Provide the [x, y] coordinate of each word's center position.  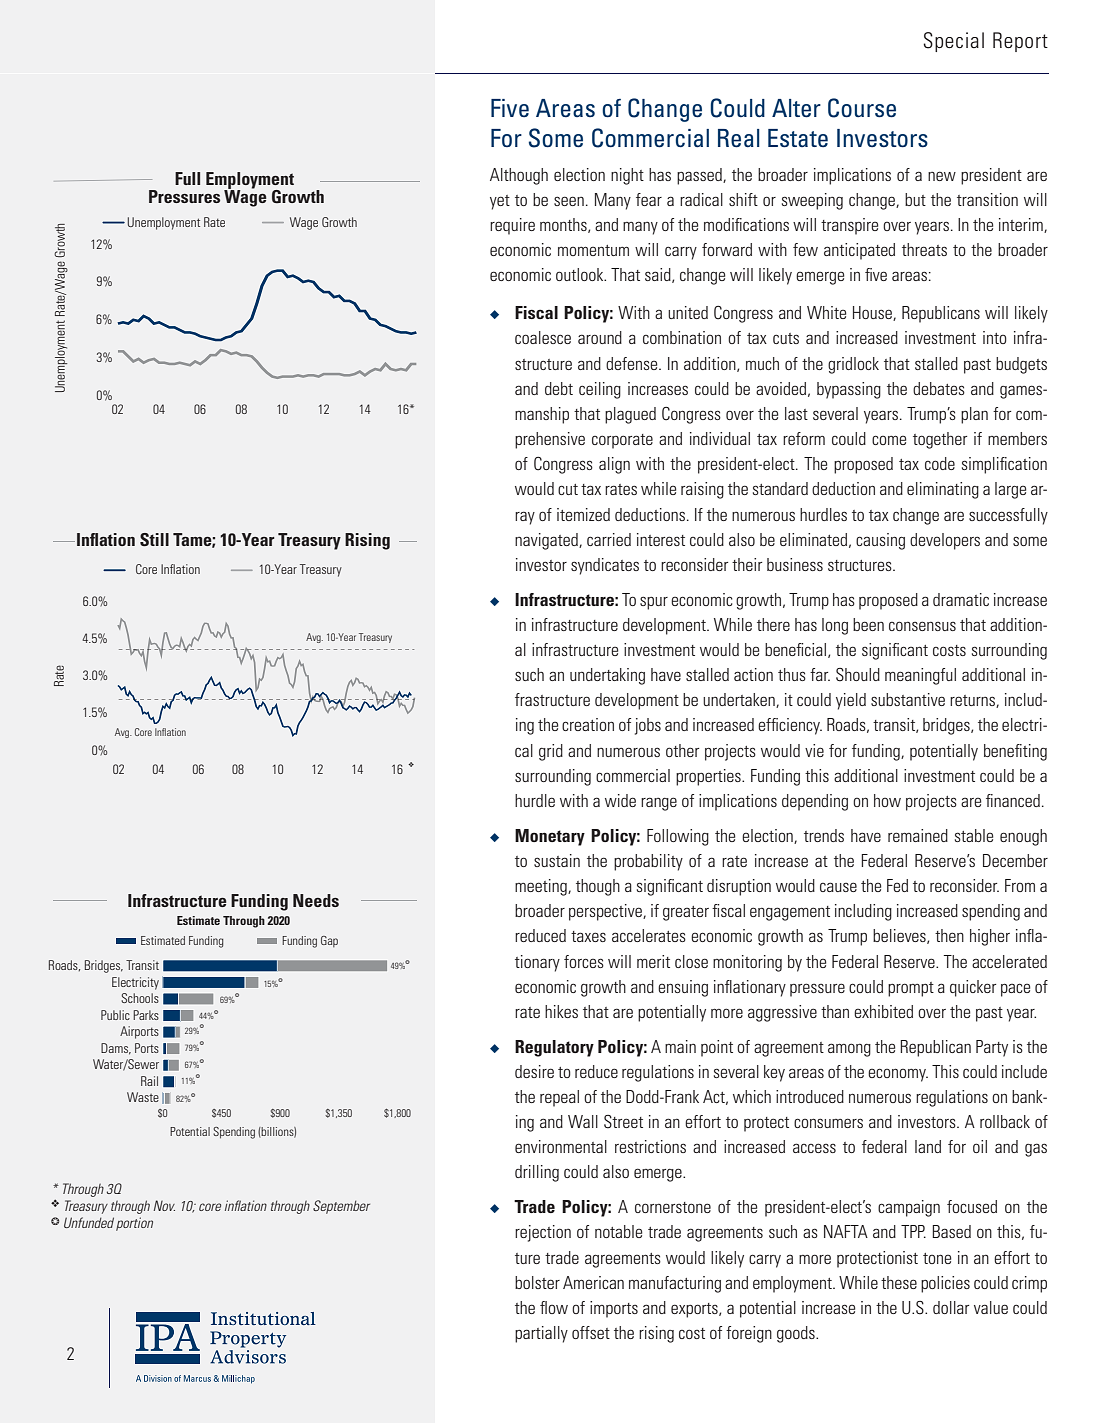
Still [154, 539]
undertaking [607, 676]
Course [862, 108]
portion [134, 1224]
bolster [537, 1282]
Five [510, 108]
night [627, 176]
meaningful [920, 676]
